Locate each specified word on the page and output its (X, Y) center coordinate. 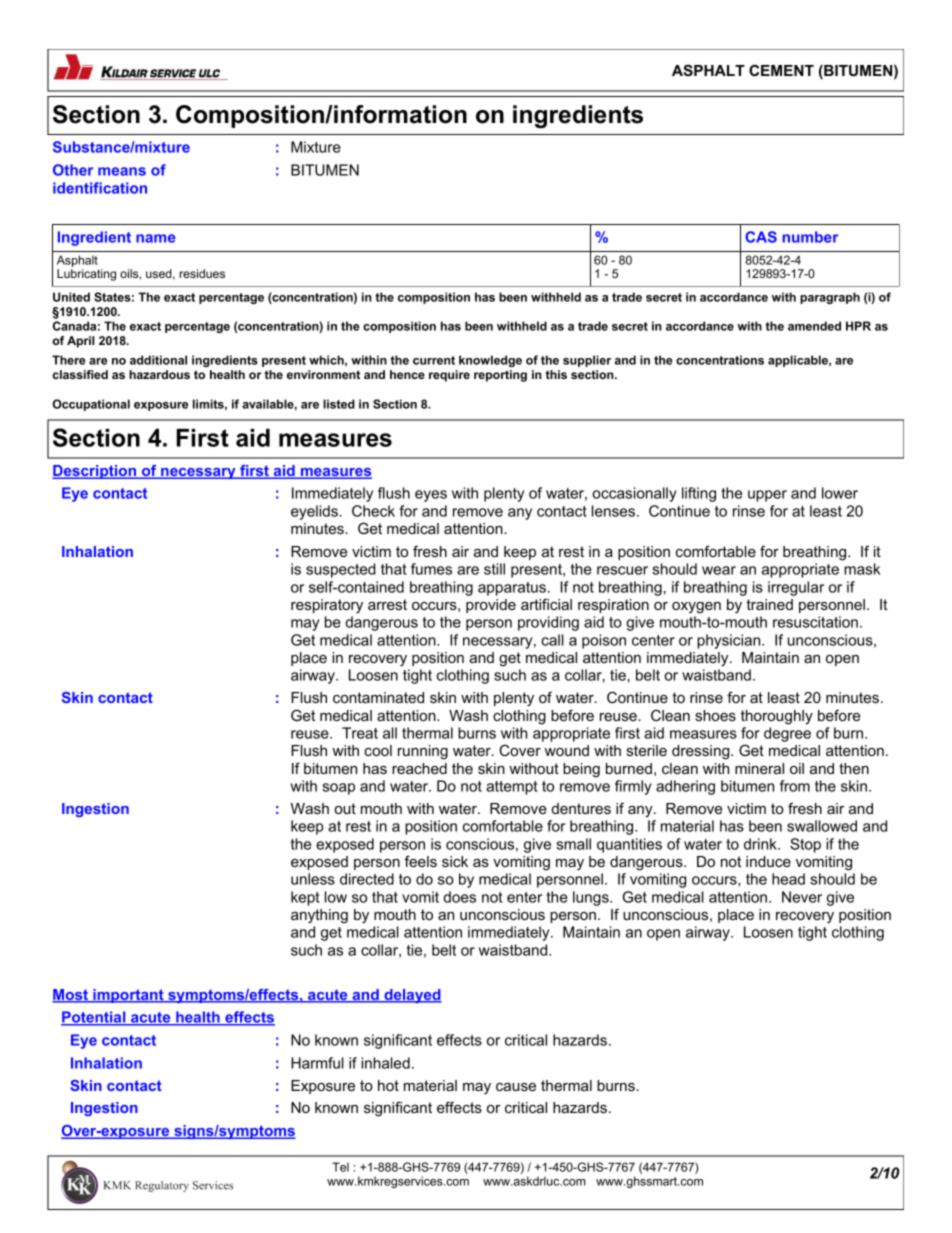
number (810, 237)
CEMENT (781, 70)
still (494, 569)
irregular (796, 588)
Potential (94, 1018)
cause (516, 1087)
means (122, 171)
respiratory (327, 606)
